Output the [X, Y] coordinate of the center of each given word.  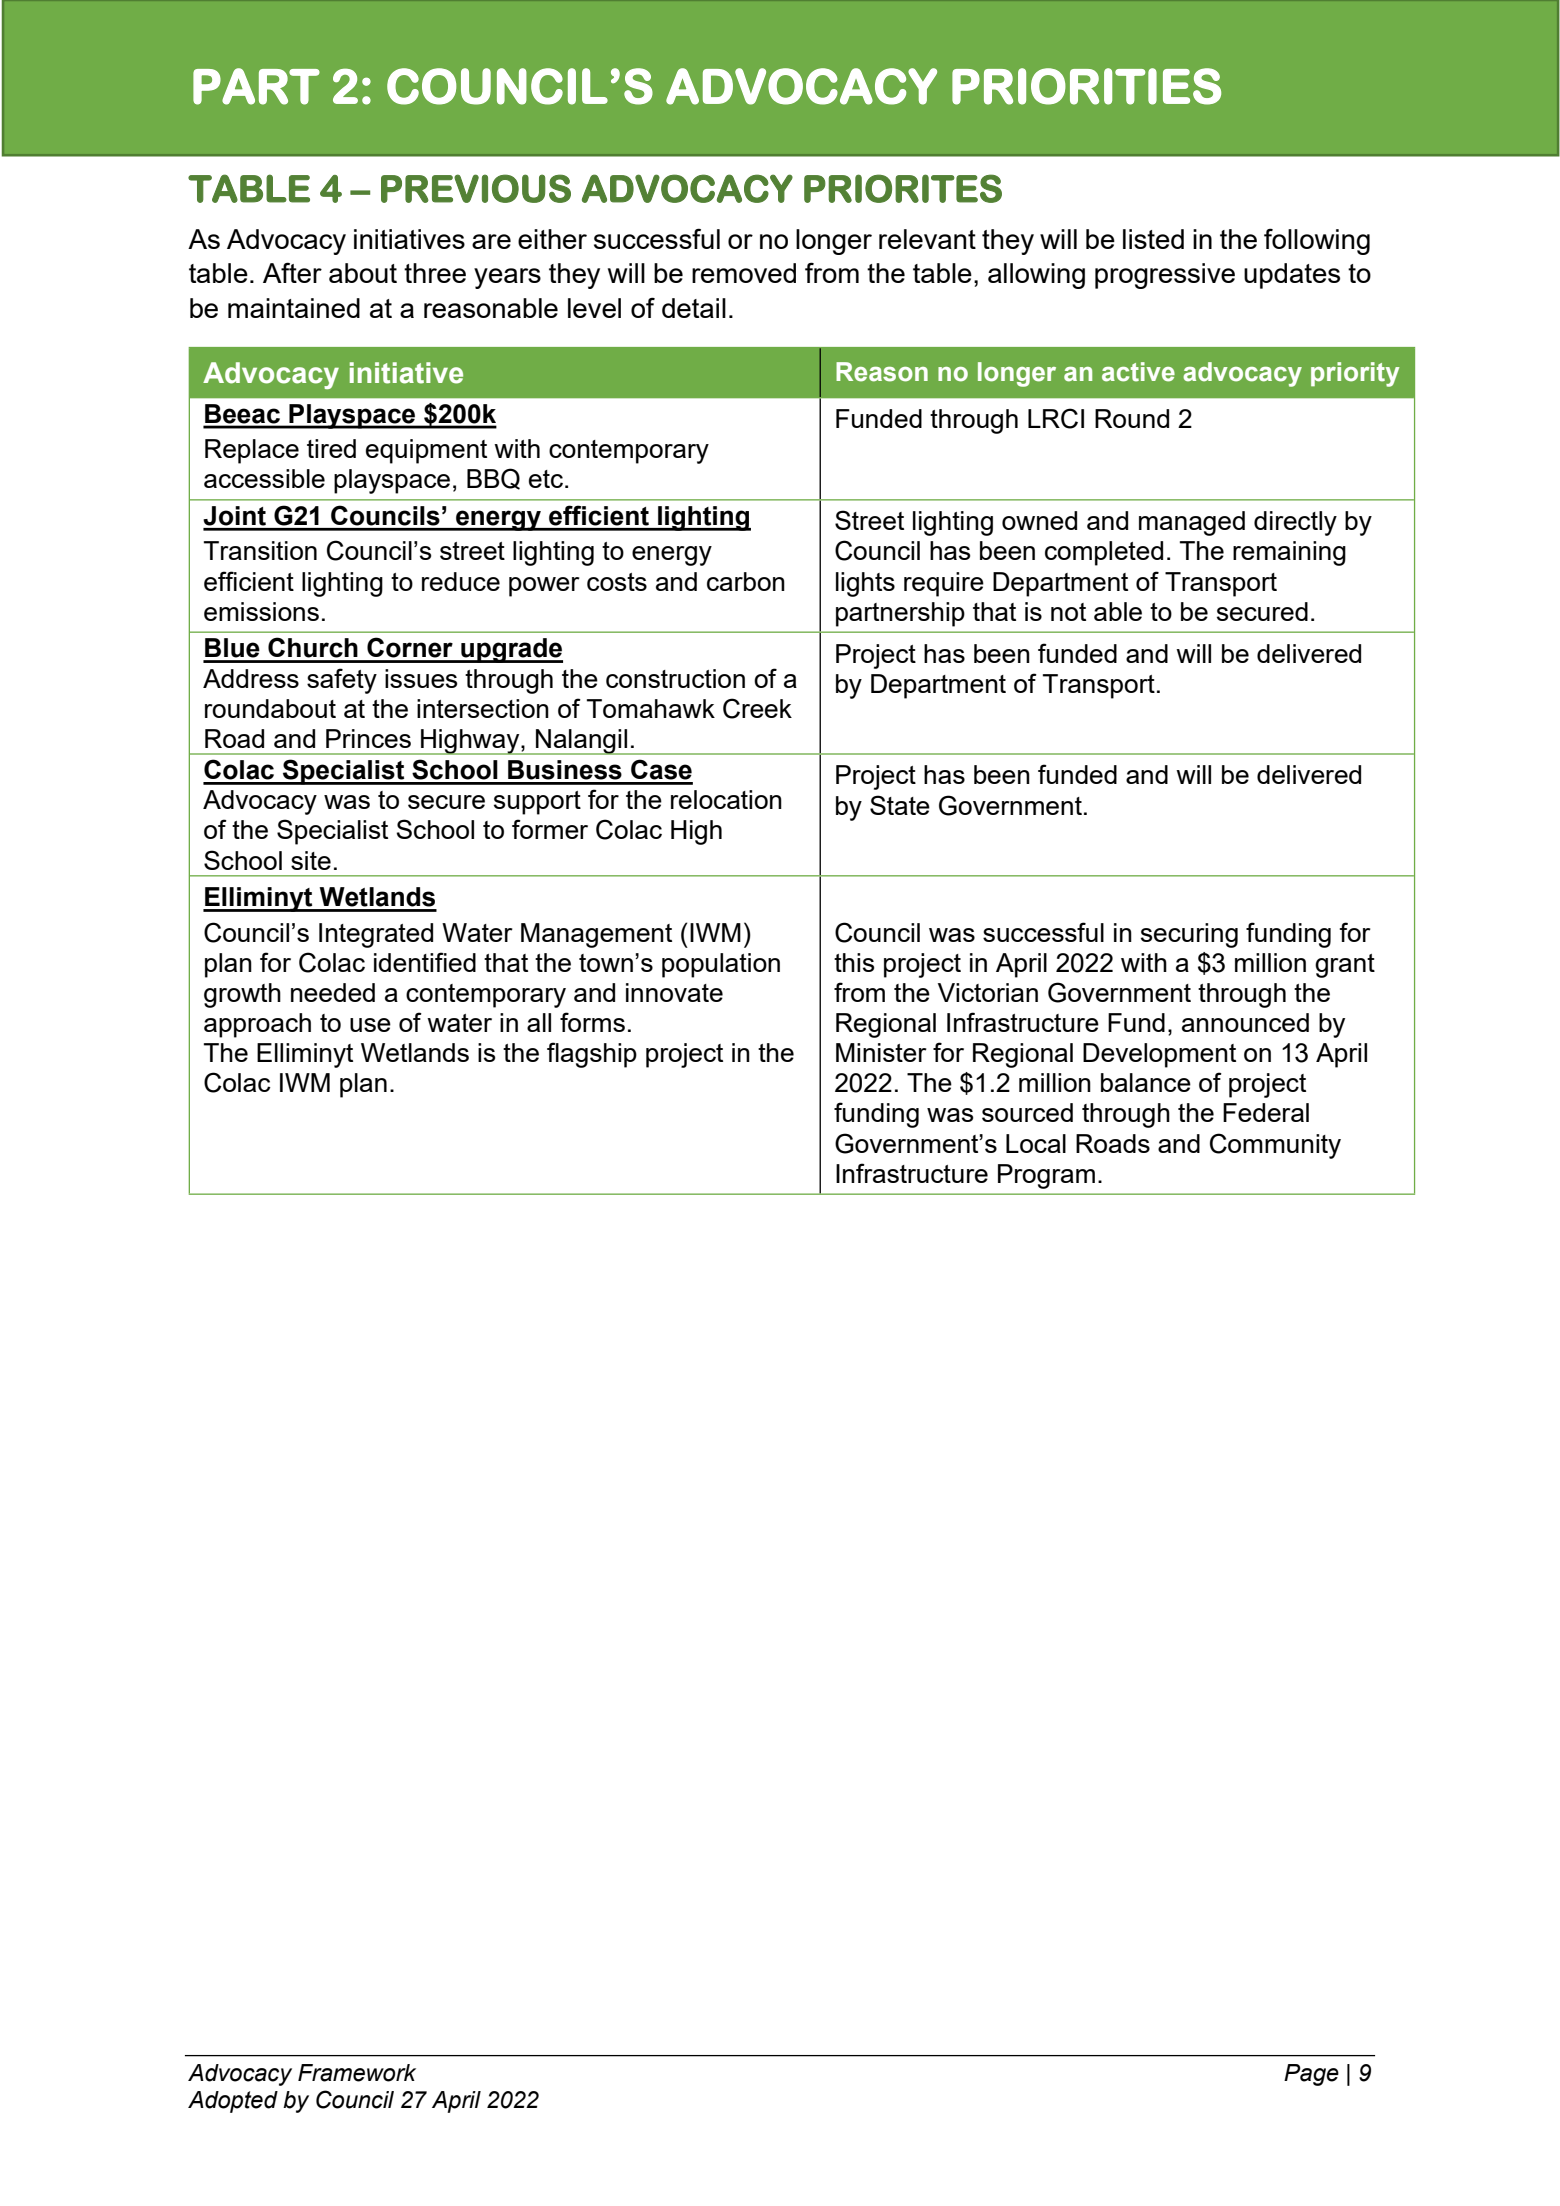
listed [1153, 239]
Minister [881, 1052]
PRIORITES [903, 188]
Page [1311, 2075]
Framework [357, 2073]
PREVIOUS [476, 188]
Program [1046, 1176]
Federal [1266, 1112]
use [370, 1025]
